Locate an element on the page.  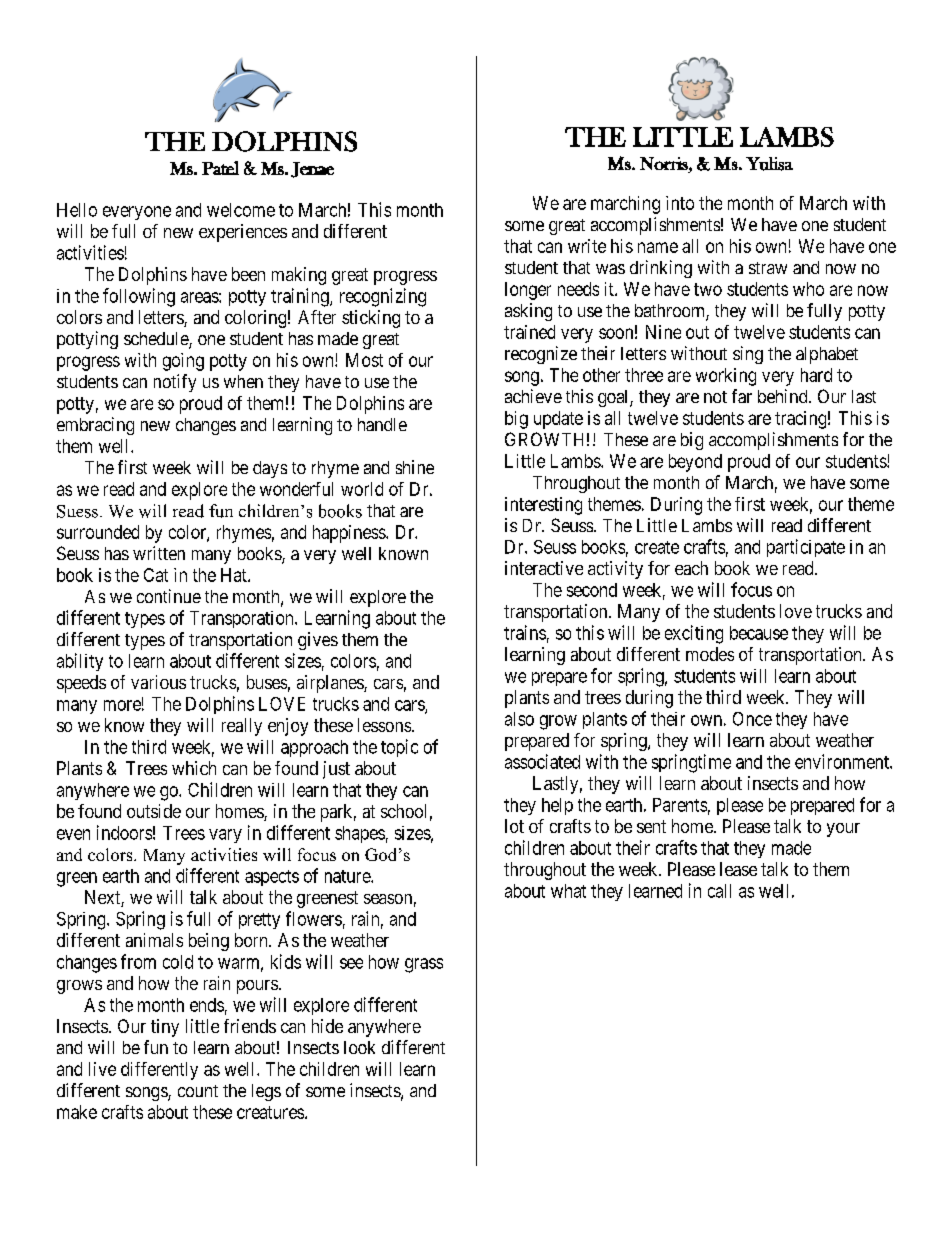
surrounded is located at coordinates (98, 532).
